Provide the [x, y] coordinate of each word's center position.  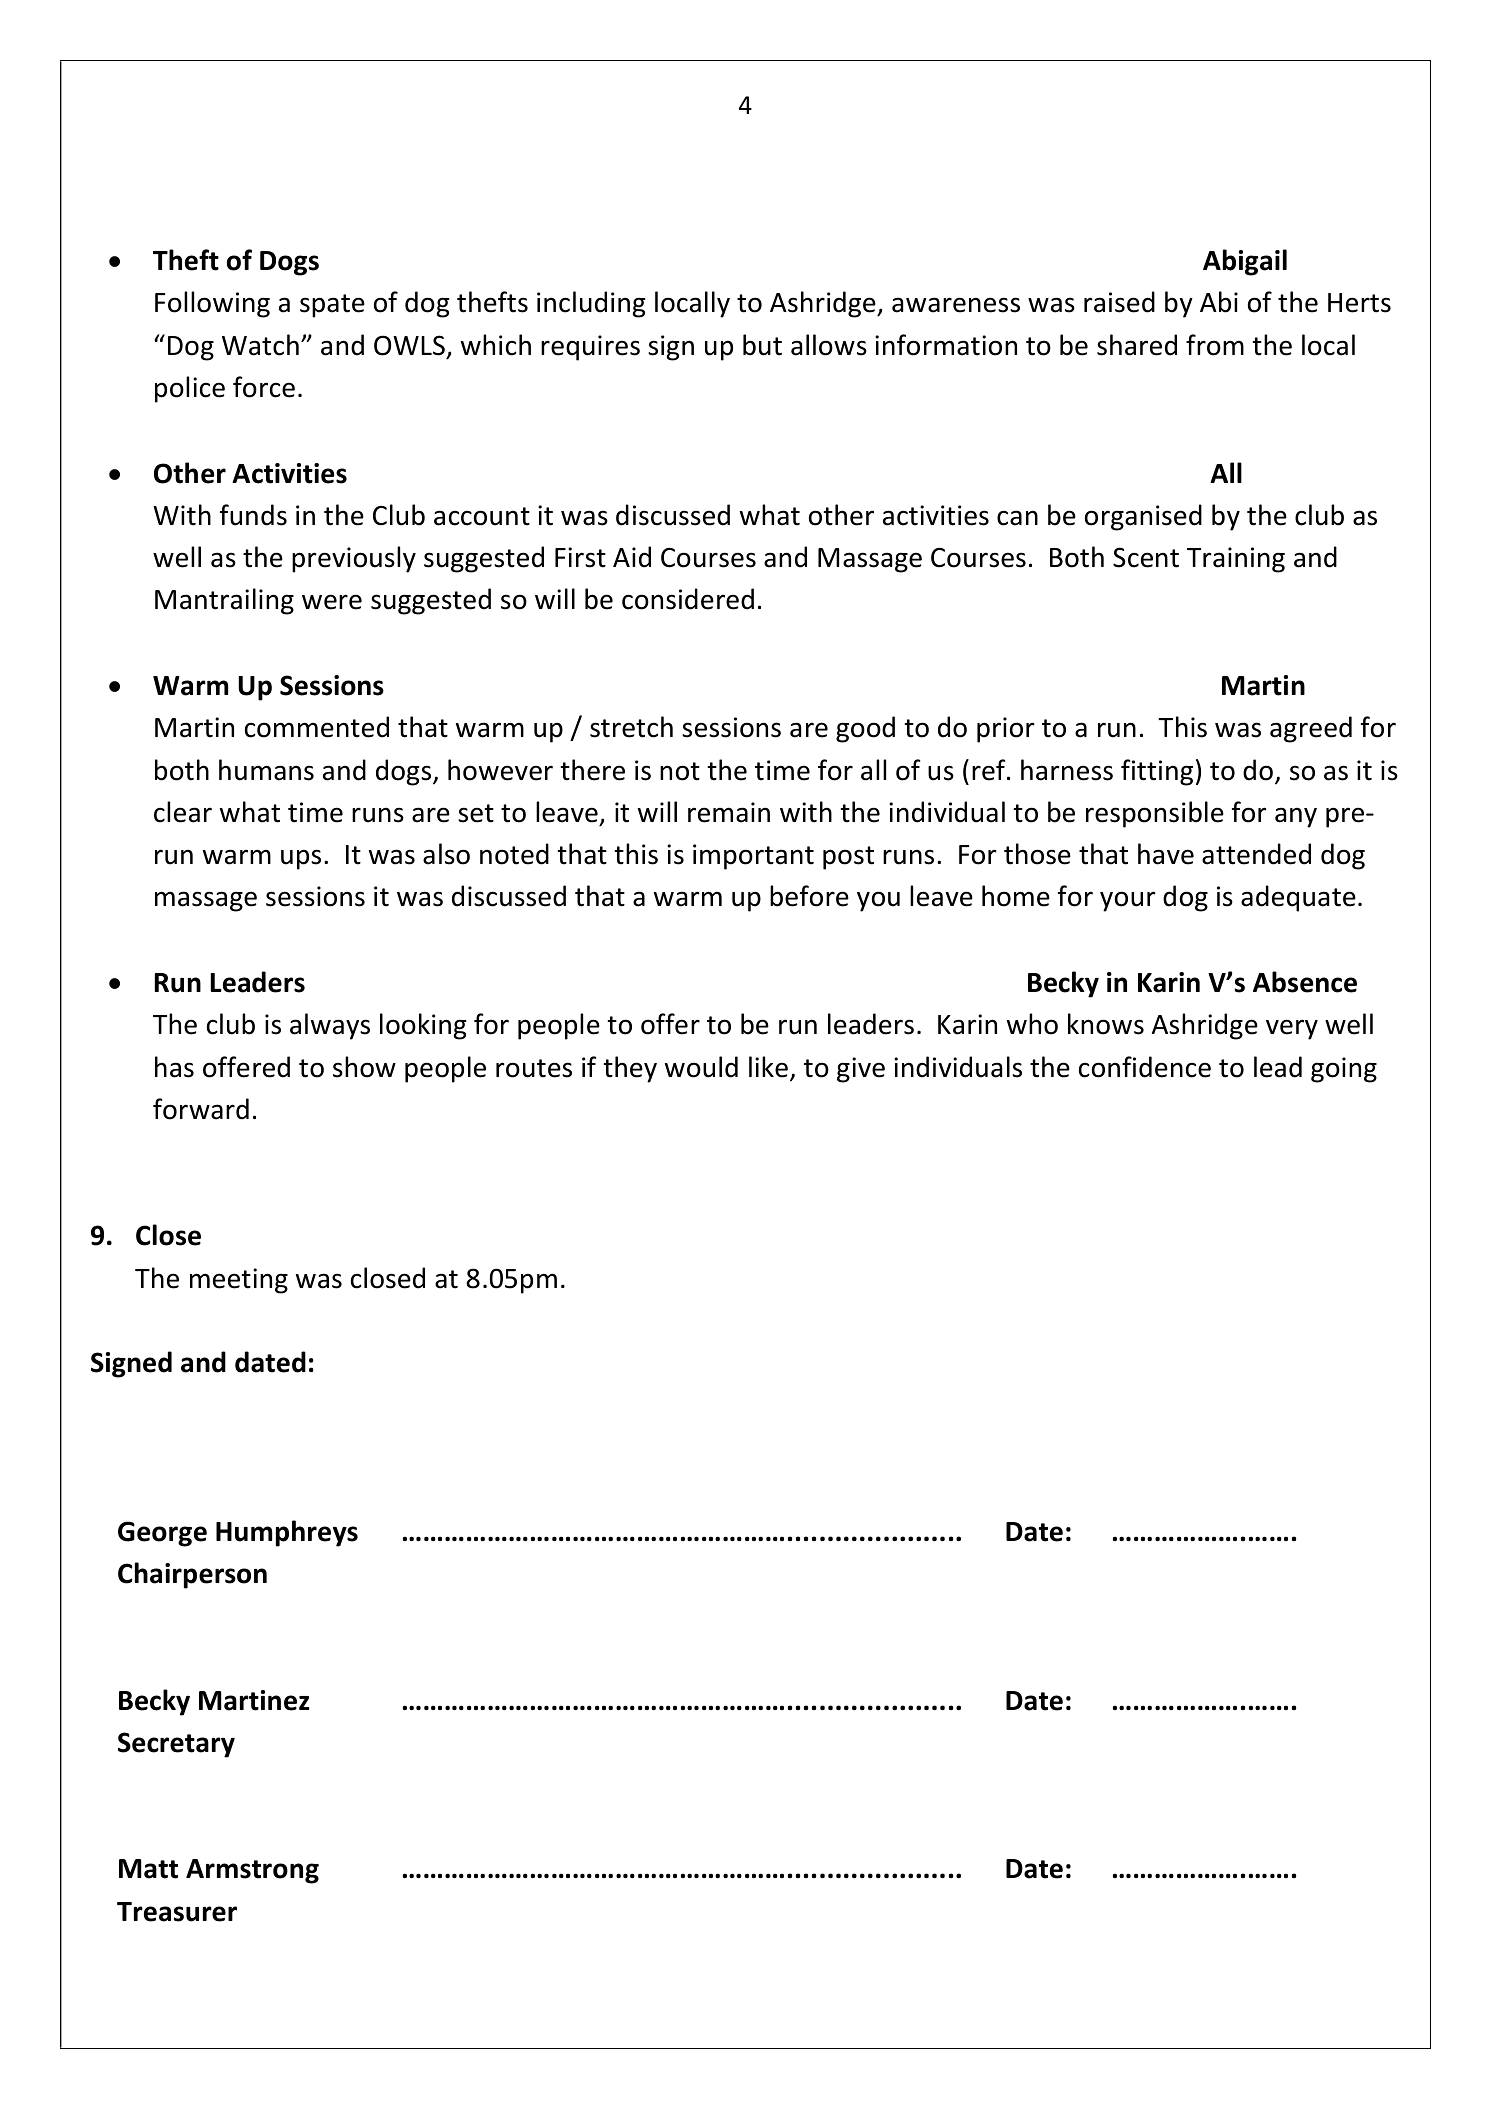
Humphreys [287, 1533]
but [762, 345]
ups [301, 859]
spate [332, 306]
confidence [1145, 1067]
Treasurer [177, 1912]
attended [1256, 854]
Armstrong [252, 1871]
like [768, 1067]
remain [729, 812]
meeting [239, 1281]
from [1215, 345]
